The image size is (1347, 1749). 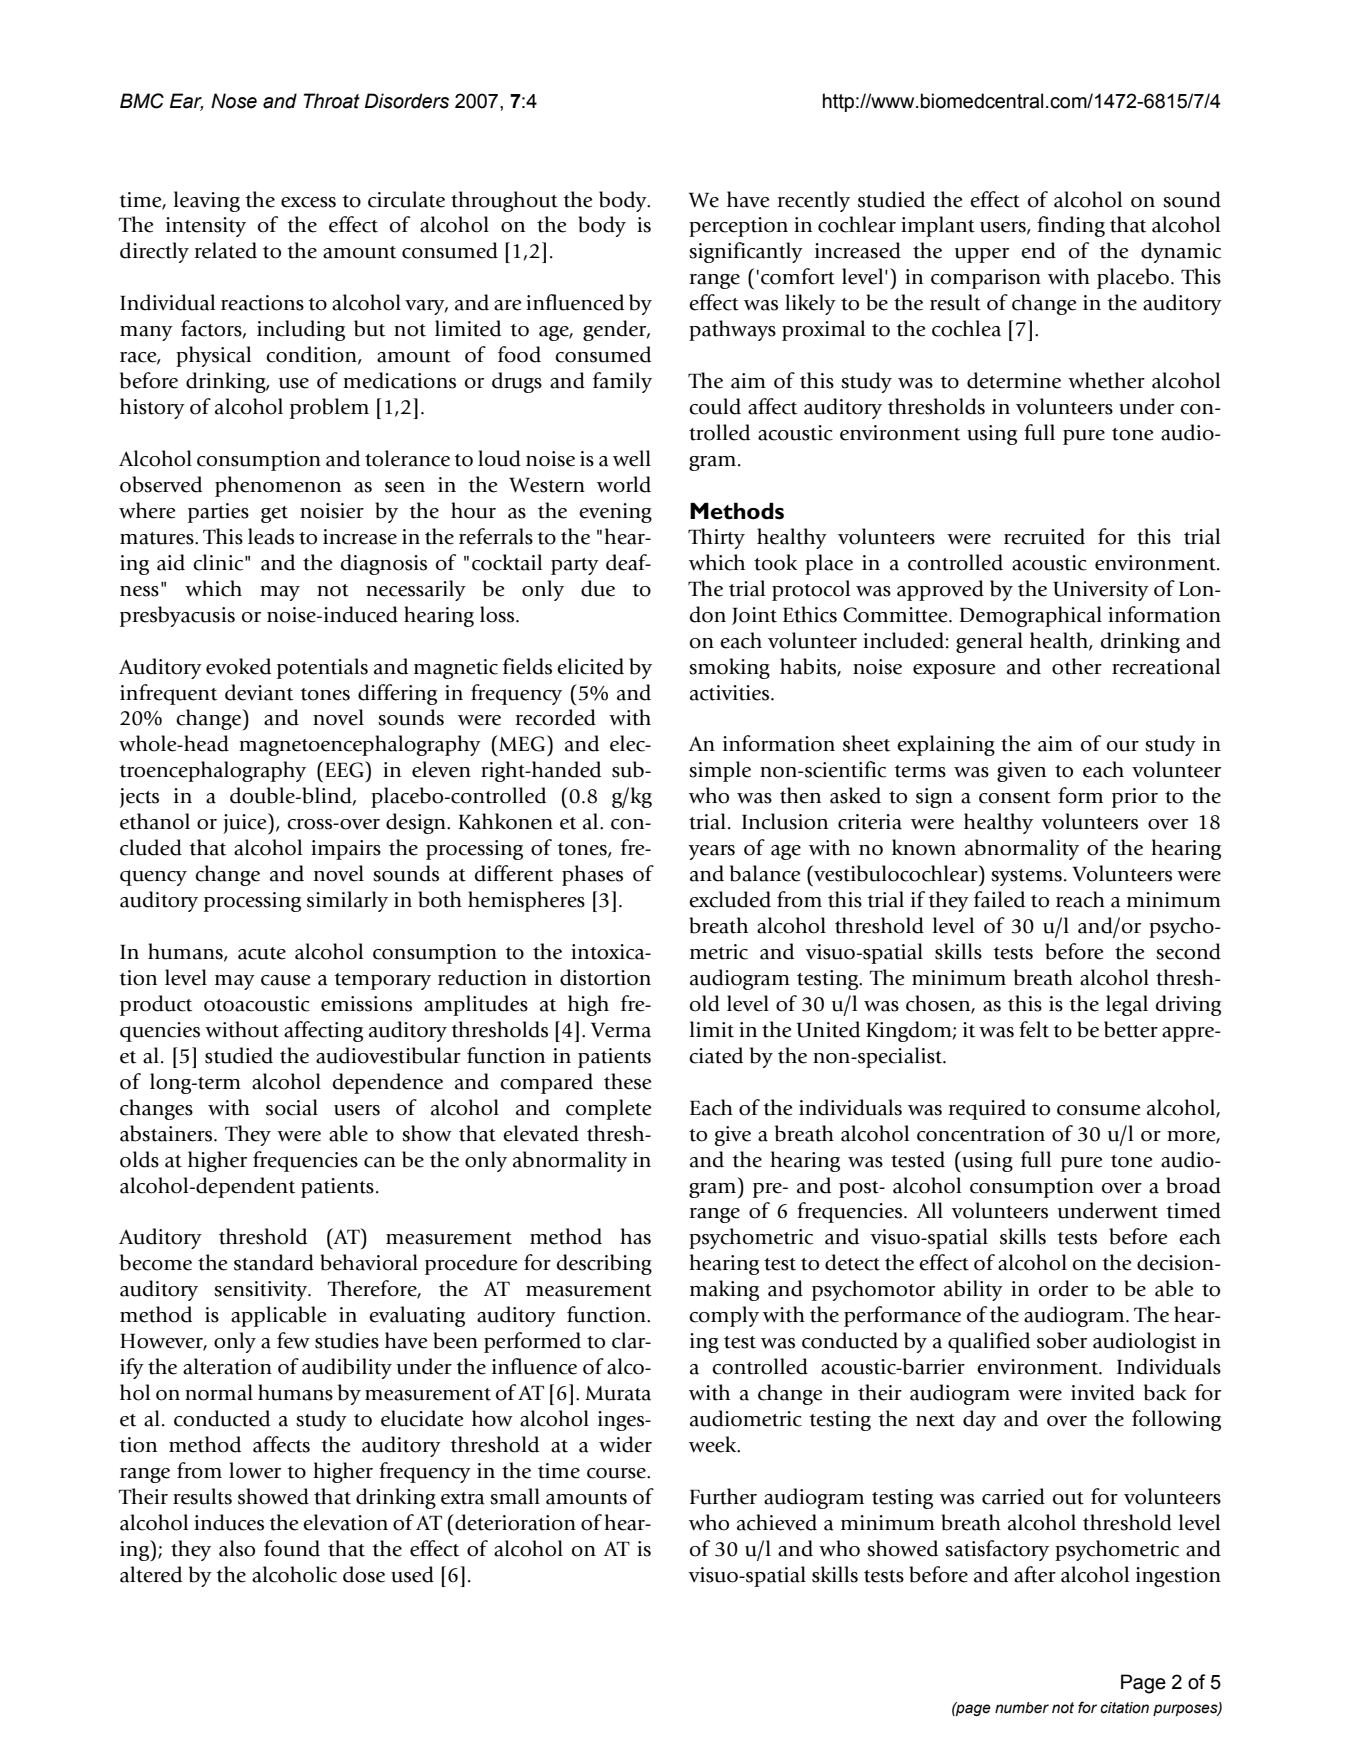 What do you see at coordinates (814, 201) in the screenshot?
I see `recently` at bounding box center [814, 201].
